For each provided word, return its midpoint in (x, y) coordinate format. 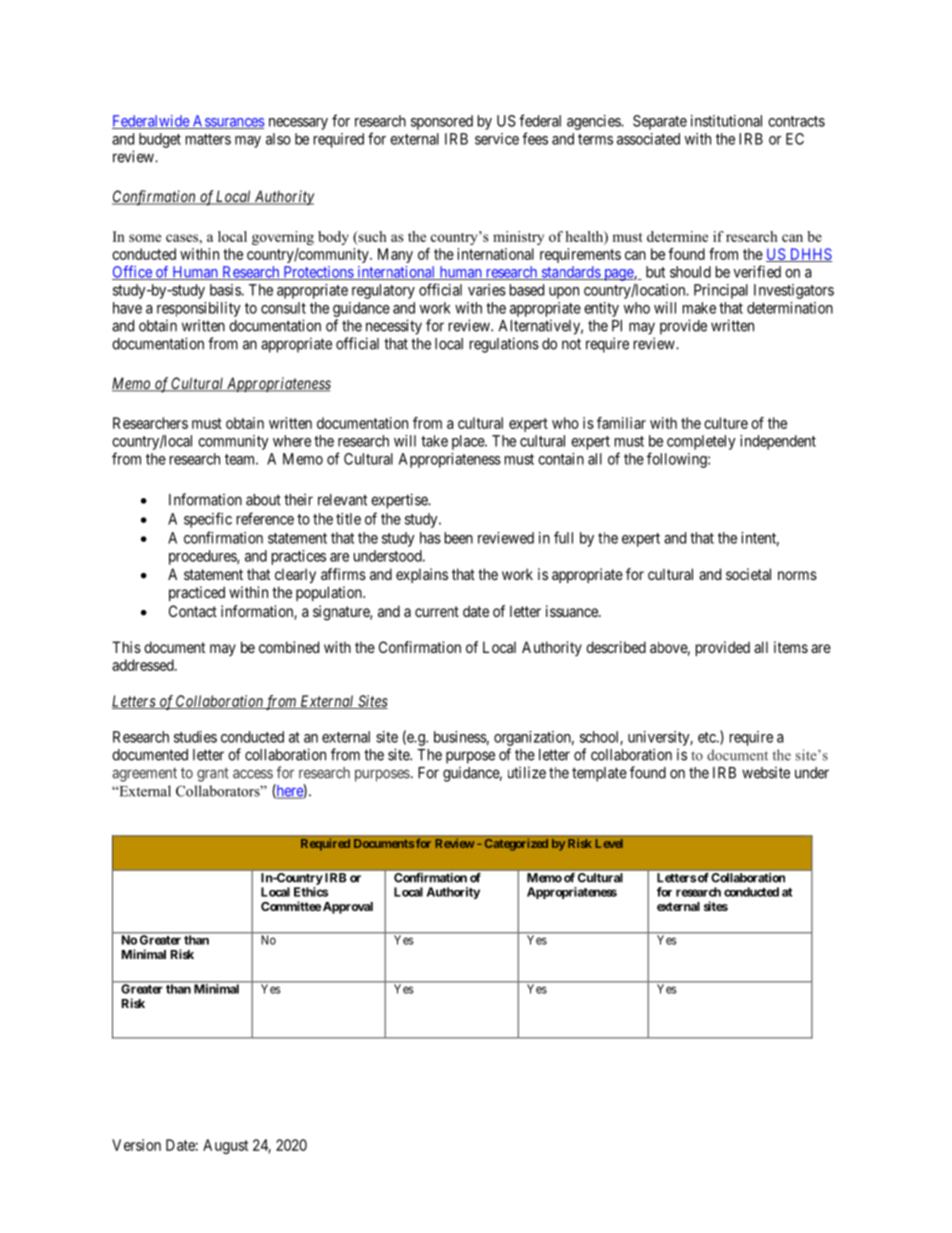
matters (208, 139)
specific (208, 520)
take (434, 441)
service (497, 139)
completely (701, 442)
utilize (527, 772)
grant (213, 775)
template (599, 774)
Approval (348, 908)
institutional (726, 121)
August (225, 1146)
